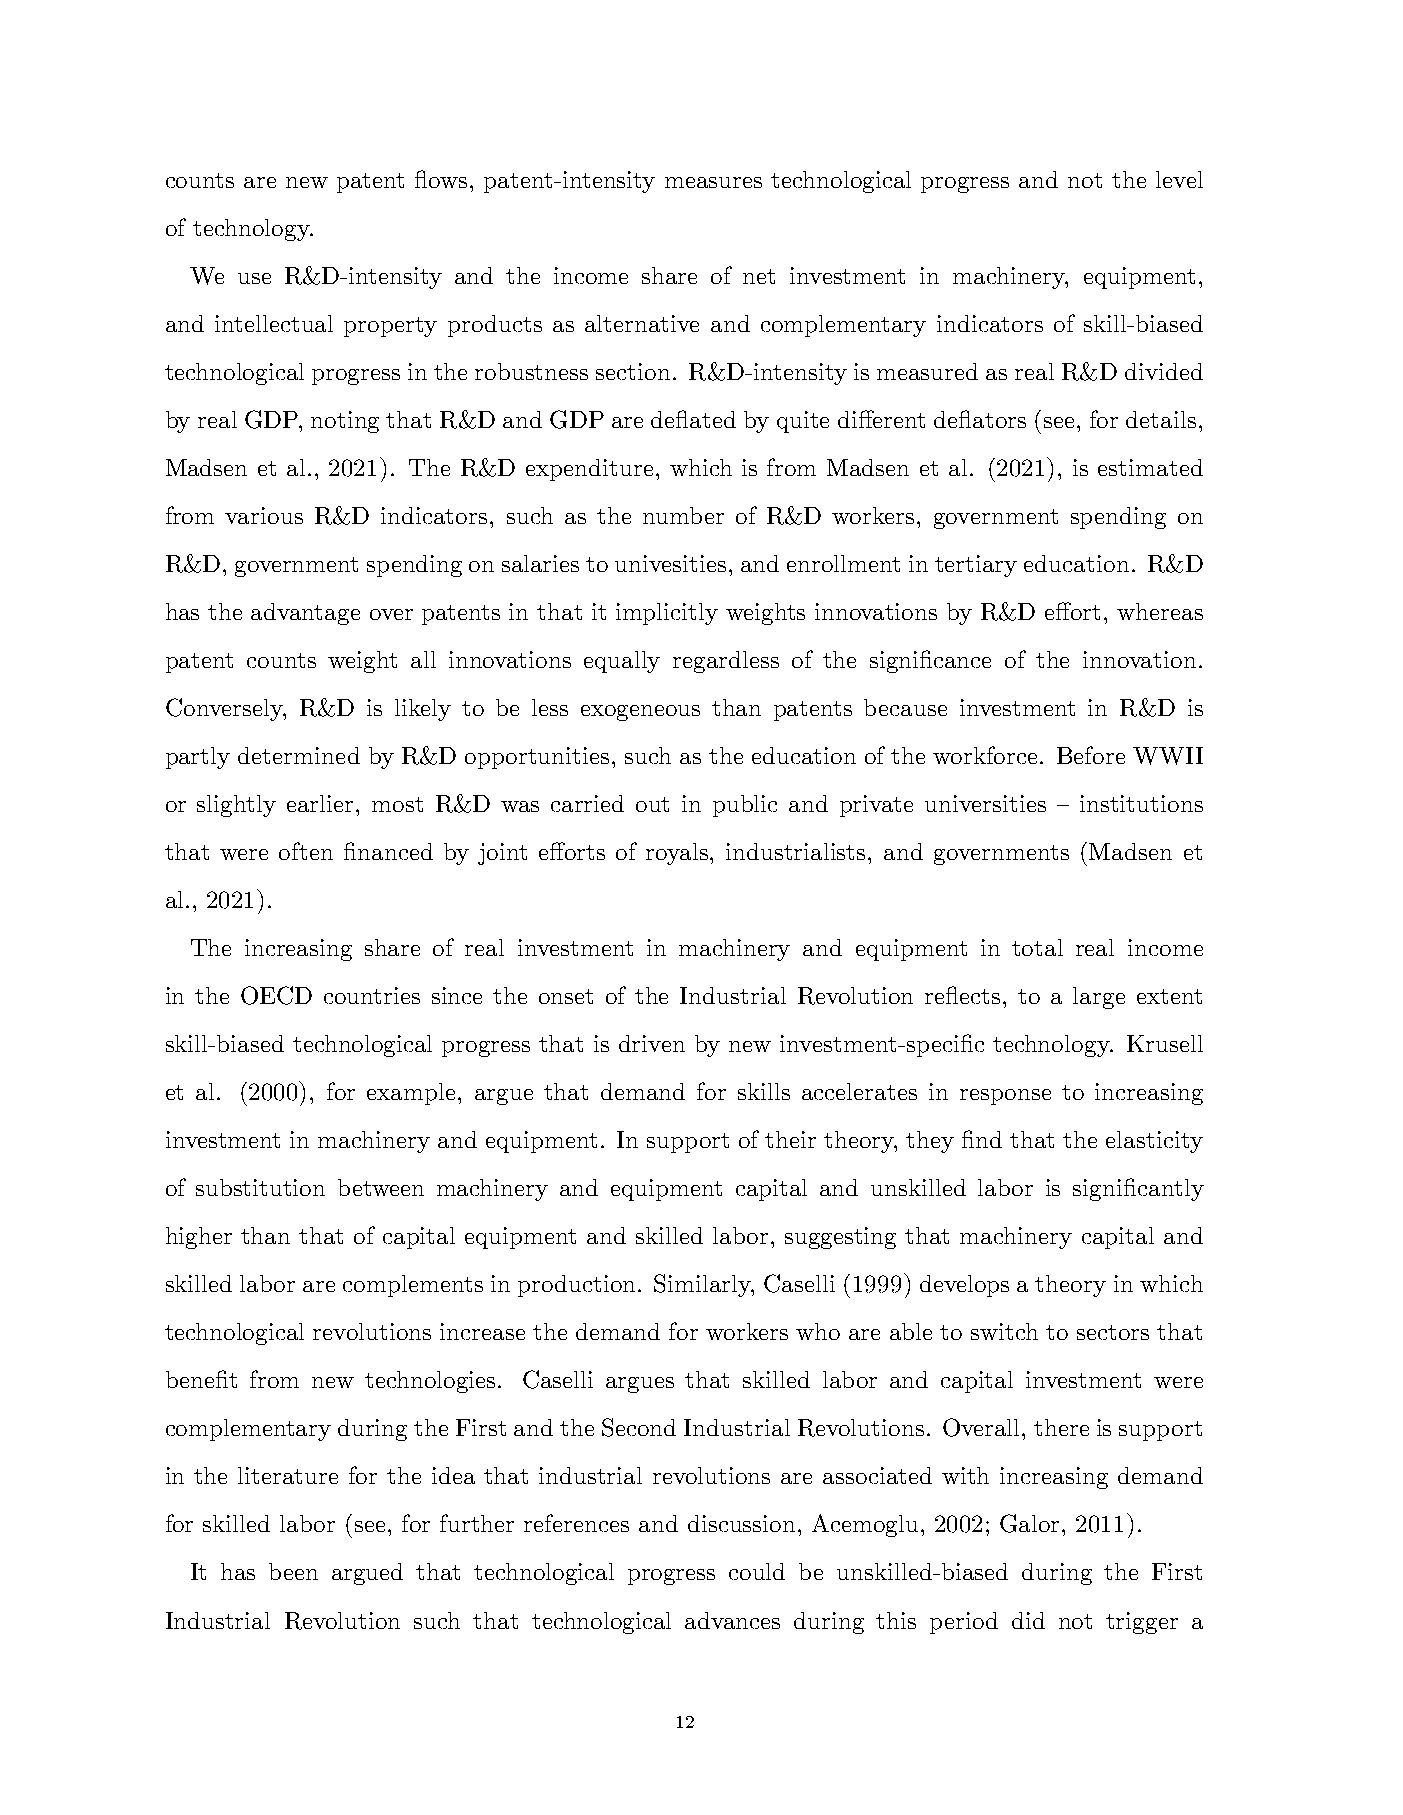  I want to click on did, so click(1028, 1620).
